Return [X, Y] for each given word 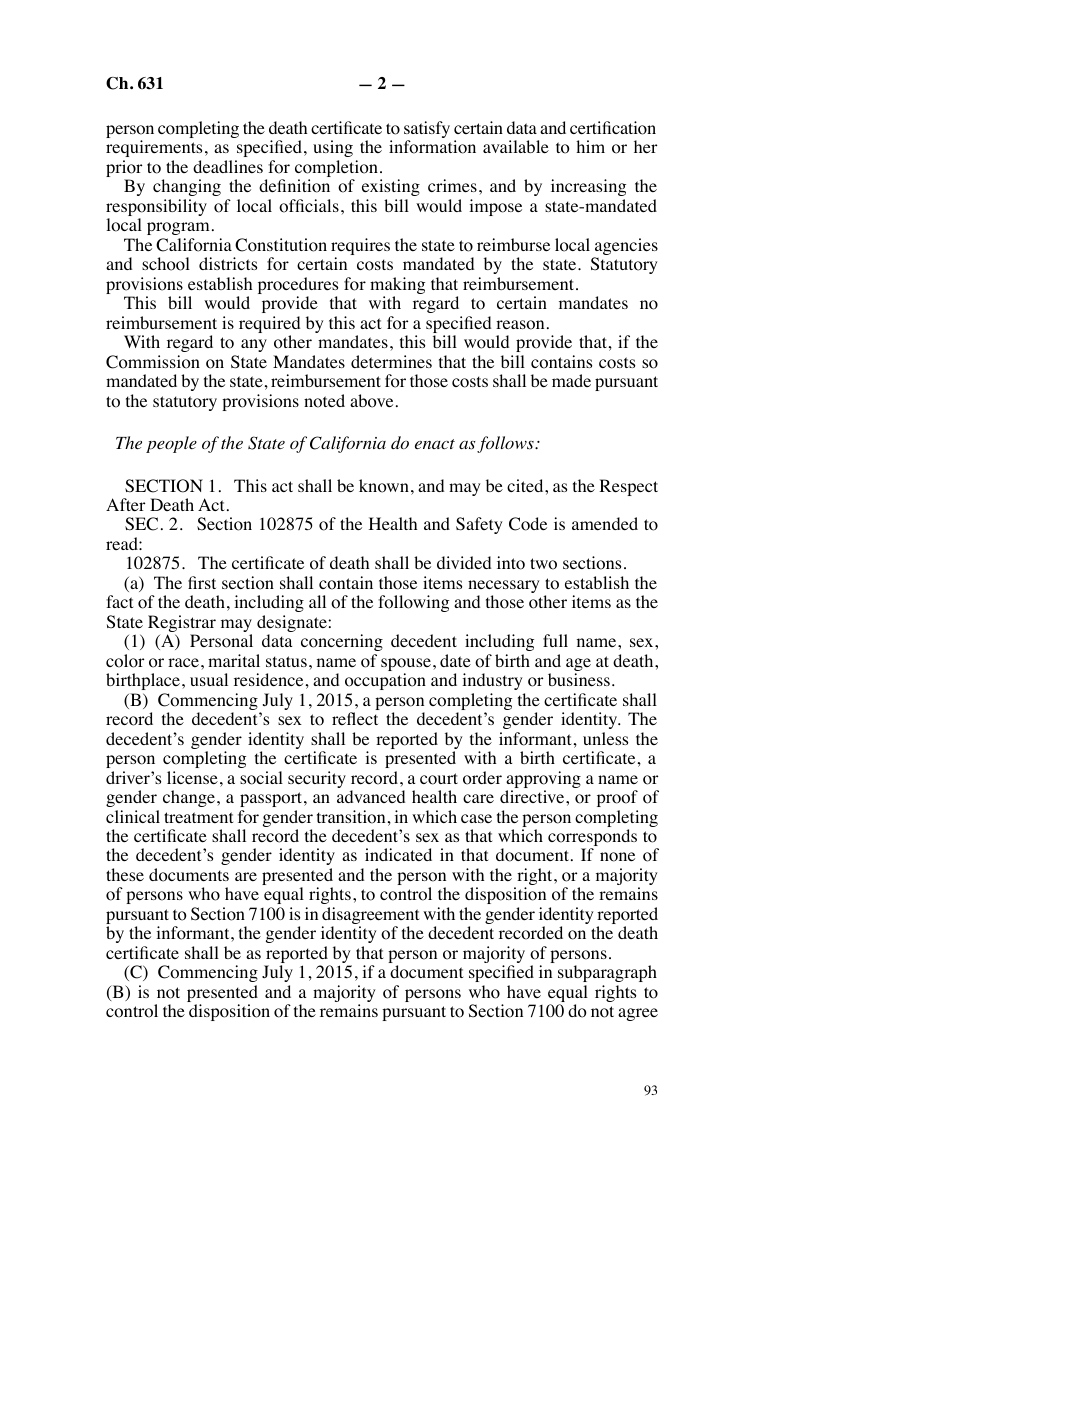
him [590, 146]
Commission [153, 362]
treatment [198, 817]
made [571, 380]
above [371, 401]
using [333, 148]
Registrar [182, 625]
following [413, 603]
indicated [398, 854]
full [555, 640]
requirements [154, 148]
